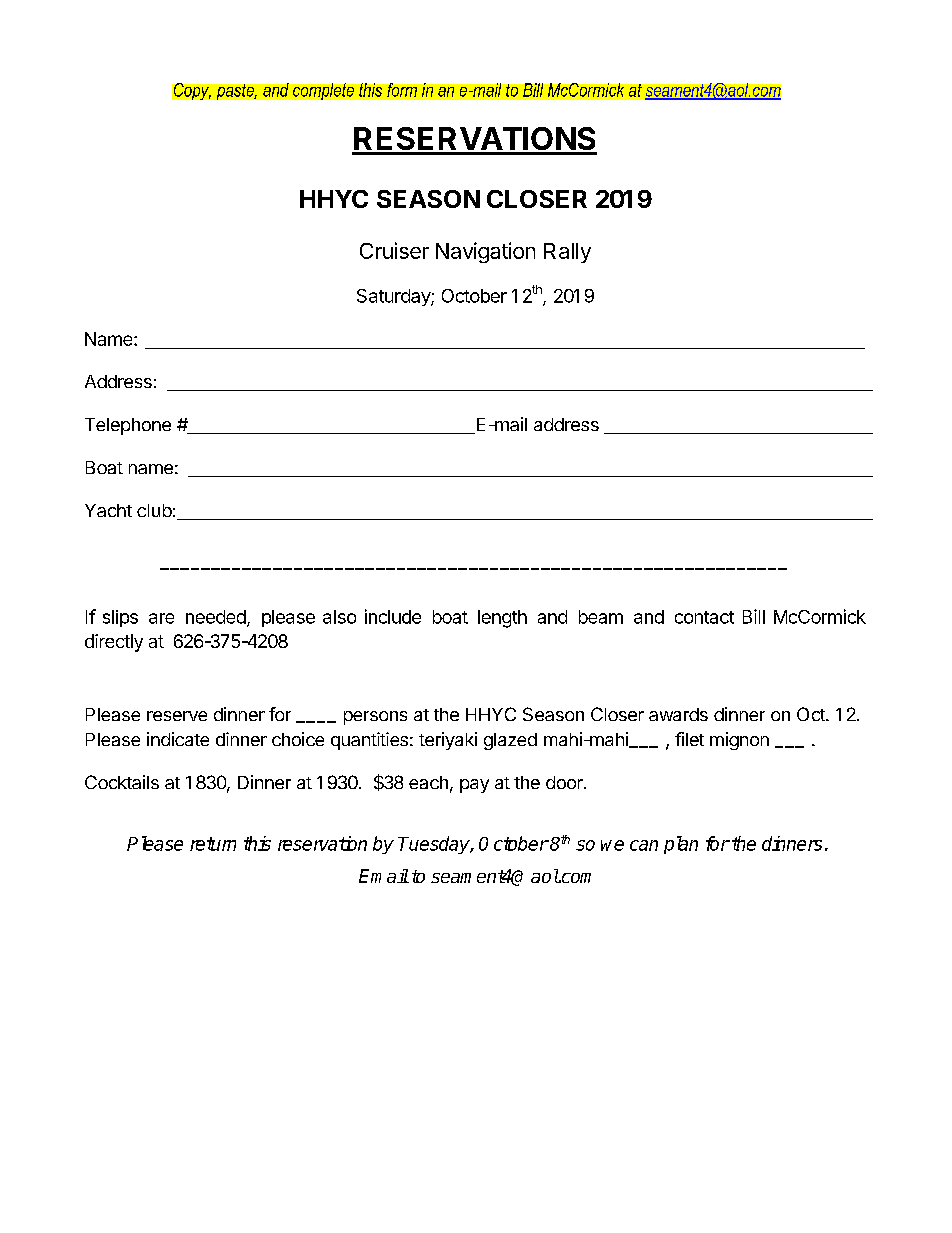 The image size is (952, 1233). What do you see at coordinates (213, 844) in the image?
I see `return` at bounding box center [213, 844].
